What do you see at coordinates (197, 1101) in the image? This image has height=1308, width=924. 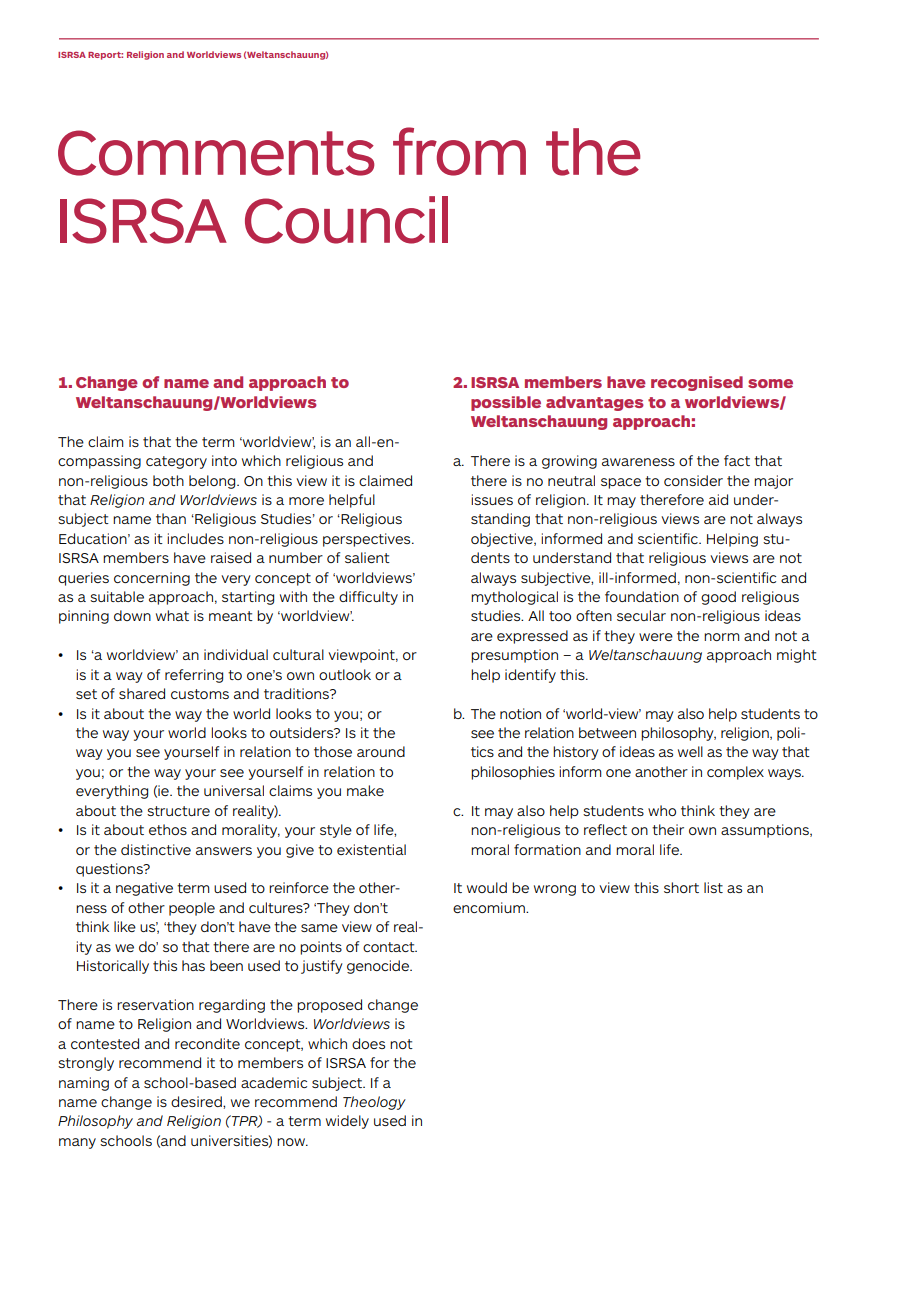 I see `desired` at bounding box center [197, 1101].
